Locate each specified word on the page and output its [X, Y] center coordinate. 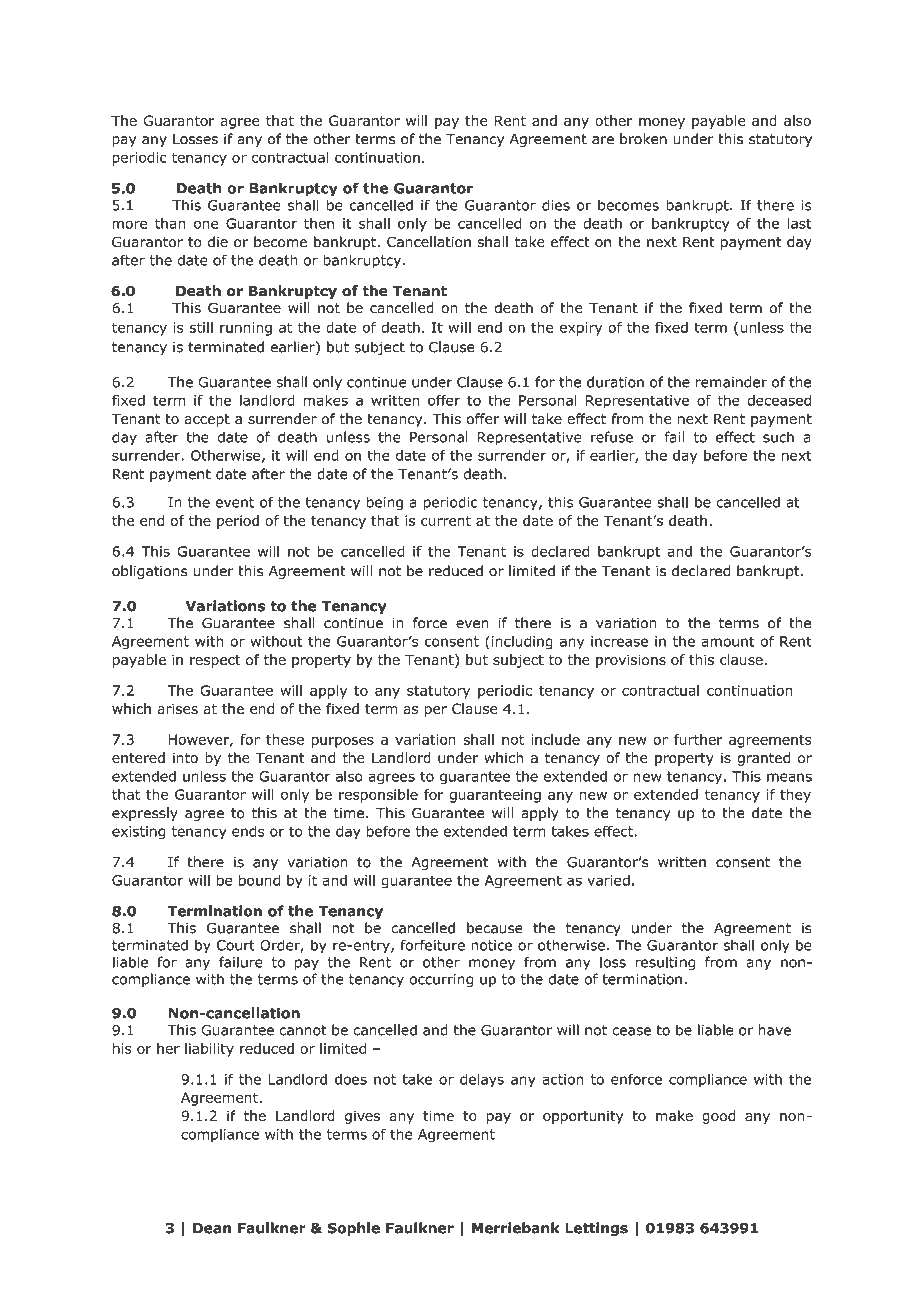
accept [207, 420]
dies [556, 205]
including [522, 642]
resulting [665, 964]
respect [215, 661]
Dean [212, 1228]
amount [728, 641]
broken [643, 139]
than [170, 223]
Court [235, 945]
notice [491, 945]
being [385, 503]
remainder [731, 382]
